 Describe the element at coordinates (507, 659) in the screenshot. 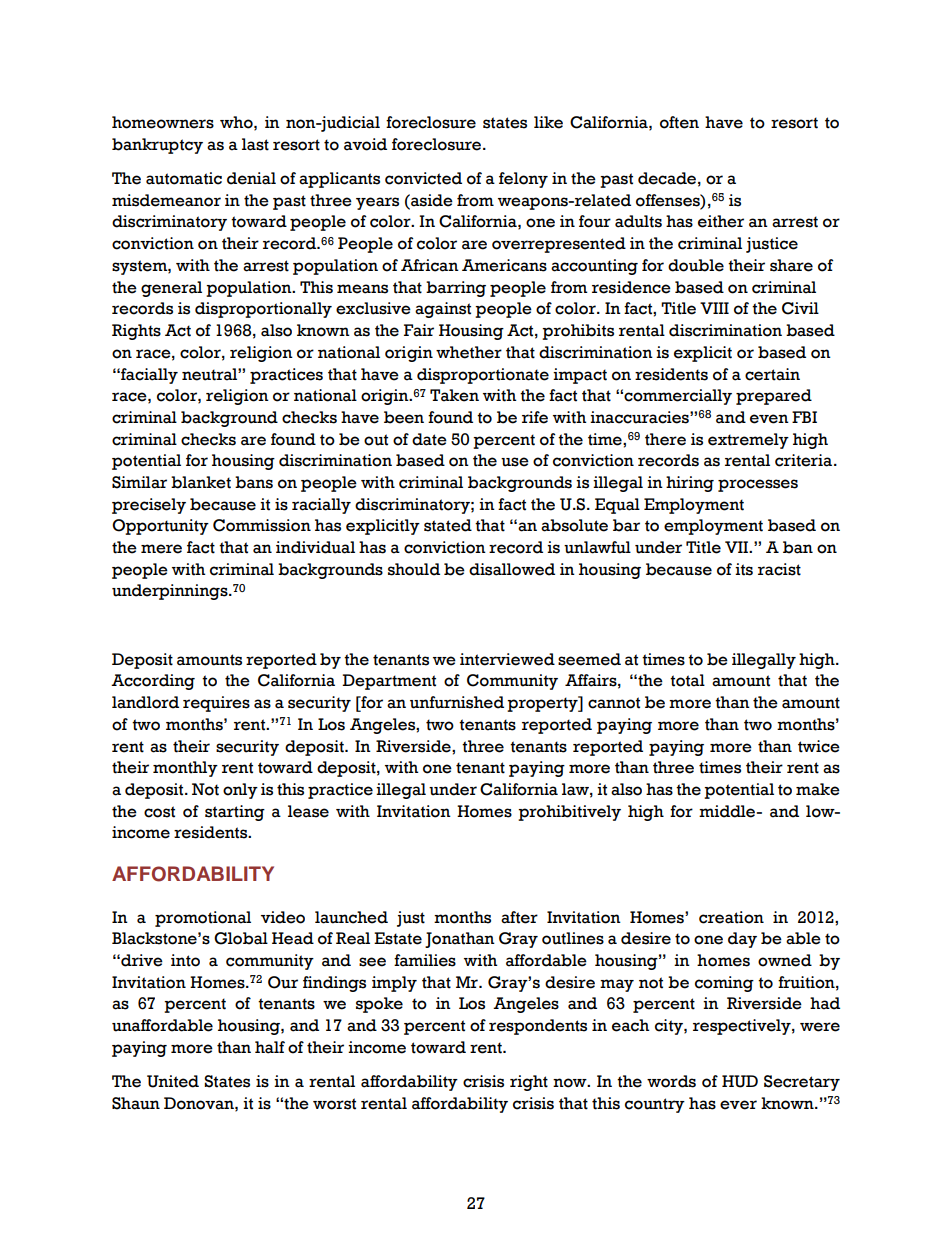

I see `interviewed` at that location.
